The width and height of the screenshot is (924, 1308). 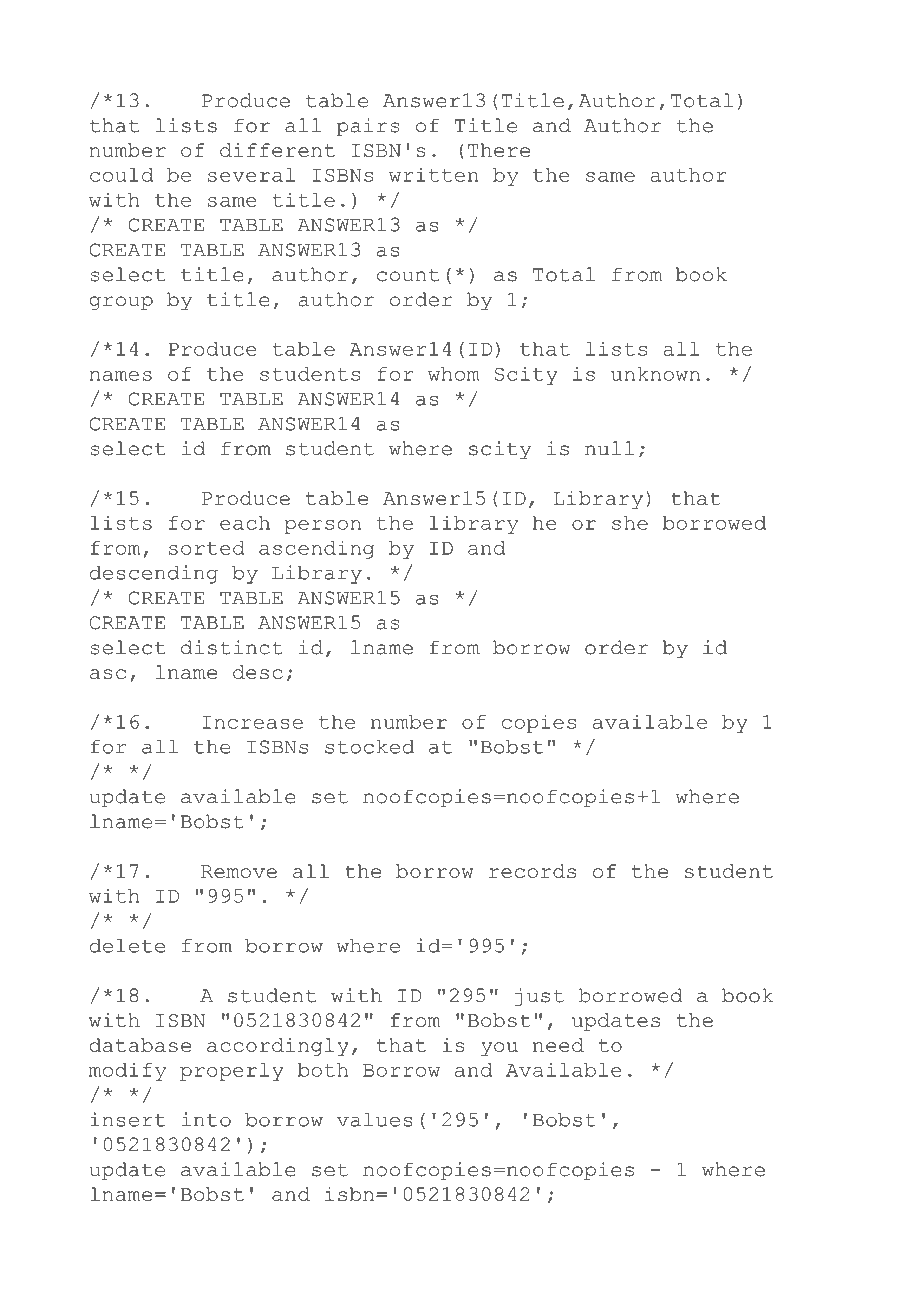 What do you see at coordinates (206, 1119) in the screenshot?
I see `into` at bounding box center [206, 1119].
